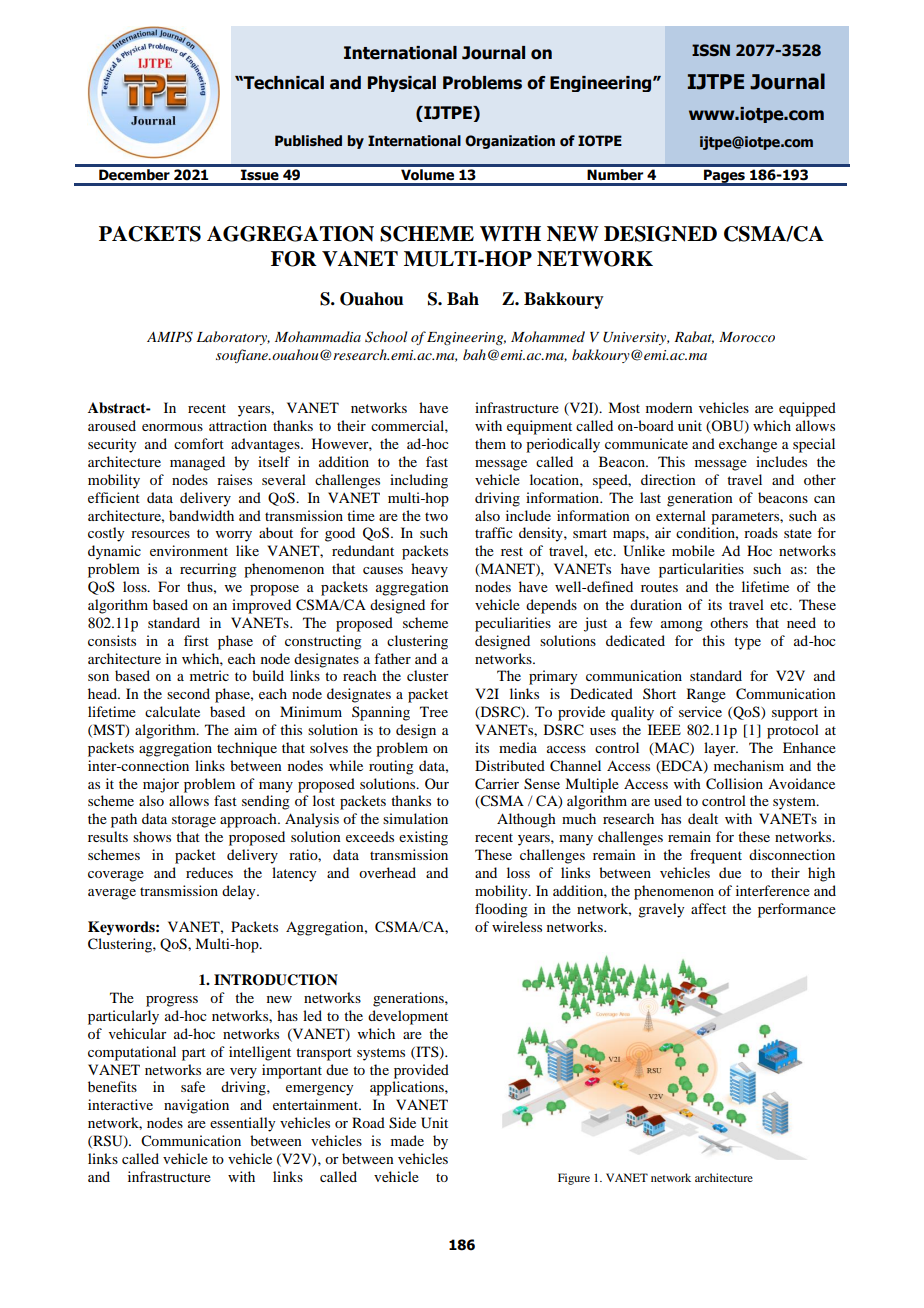 Image resolution: width=924 pixels, height=1308 pixels. What do you see at coordinates (196, 1106) in the screenshot?
I see `navigation` at bounding box center [196, 1106].
